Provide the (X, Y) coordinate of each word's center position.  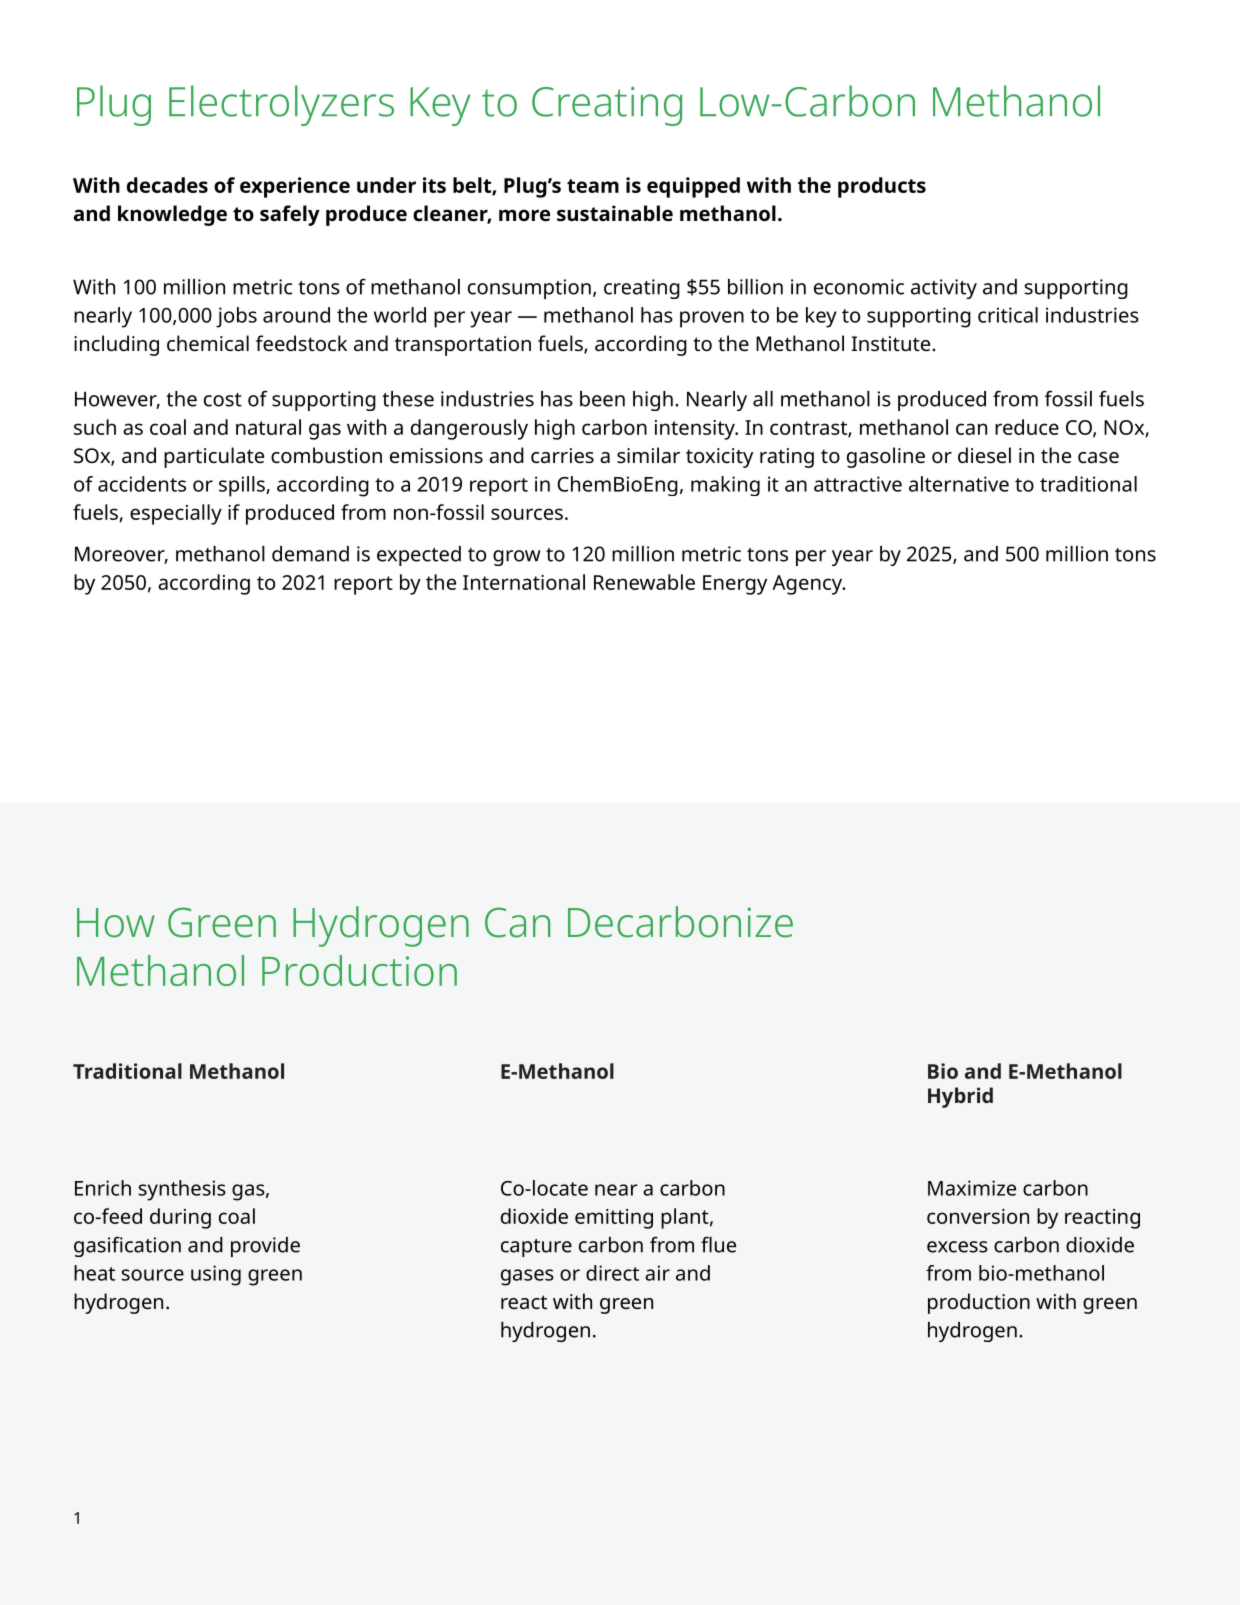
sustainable (615, 213)
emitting (614, 1219)
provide (265, 1247)
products (882, 187)
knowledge (172, 215)
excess (957, 1247)
